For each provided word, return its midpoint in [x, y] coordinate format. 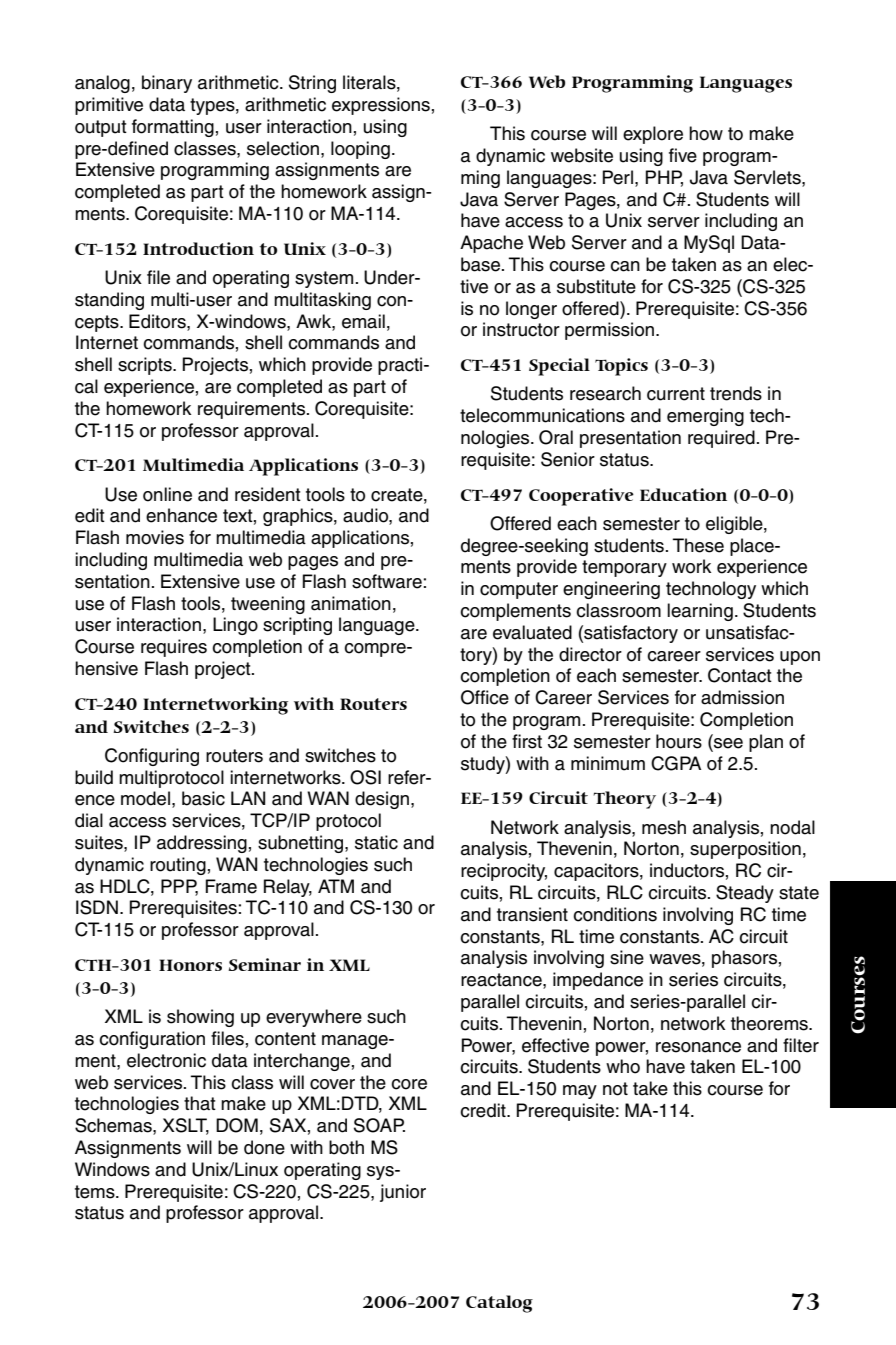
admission [742, 697]
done [264, 1147]
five [683, 155]
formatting [173, 128]
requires [174, 648]
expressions [381, 106]
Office [485, 697]
